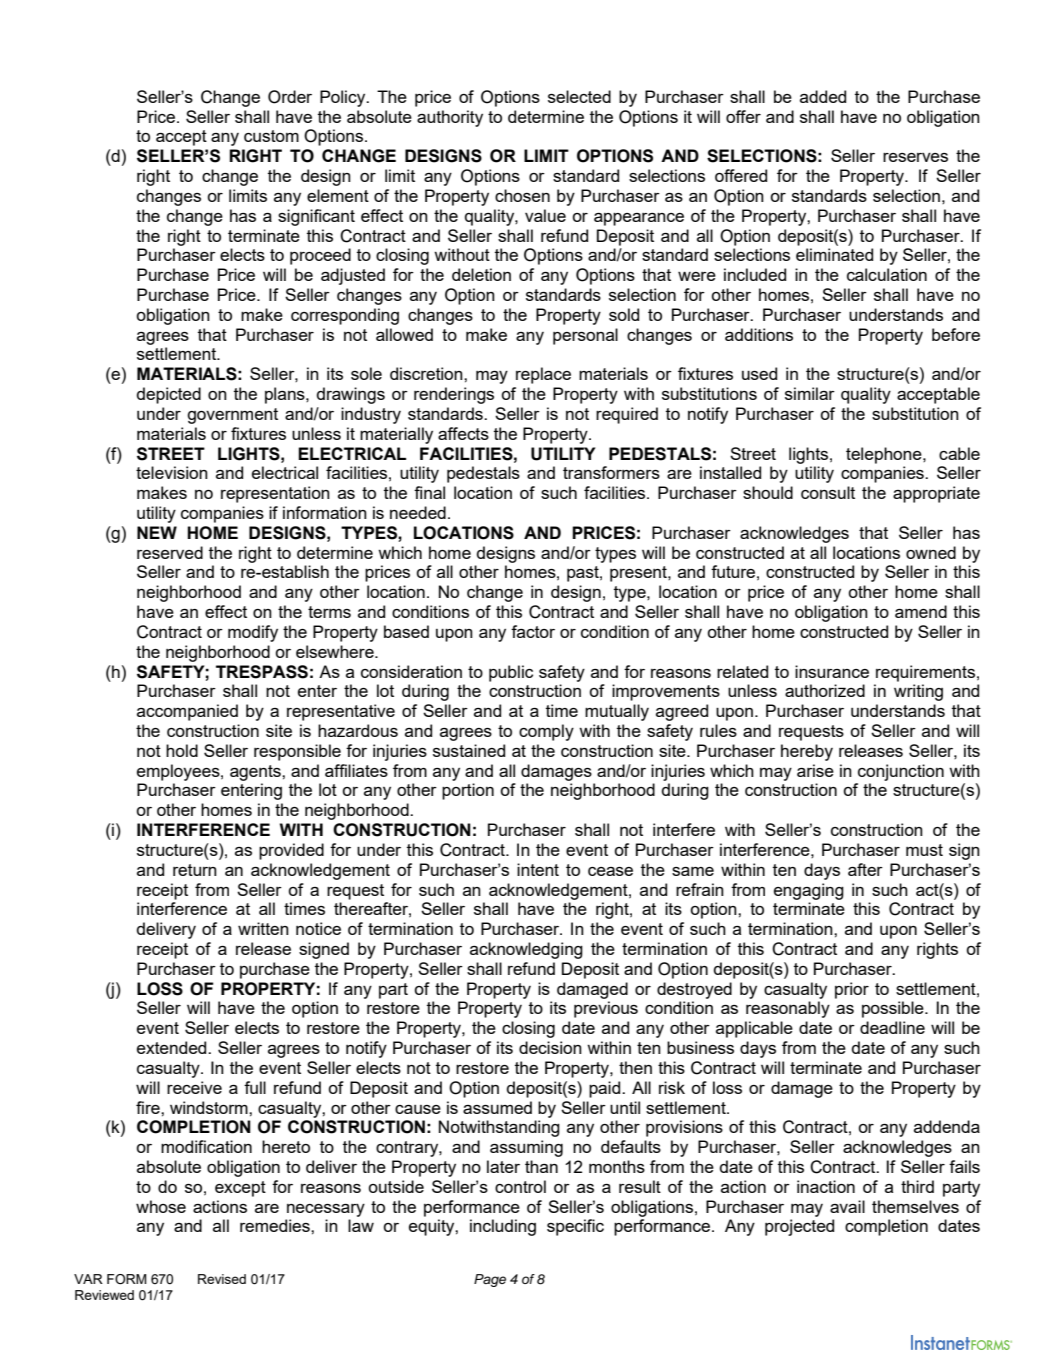 Image resolution: width=1055 pixels, height=1365 pixels. I want to click on accompanied, so click(187, 712).
